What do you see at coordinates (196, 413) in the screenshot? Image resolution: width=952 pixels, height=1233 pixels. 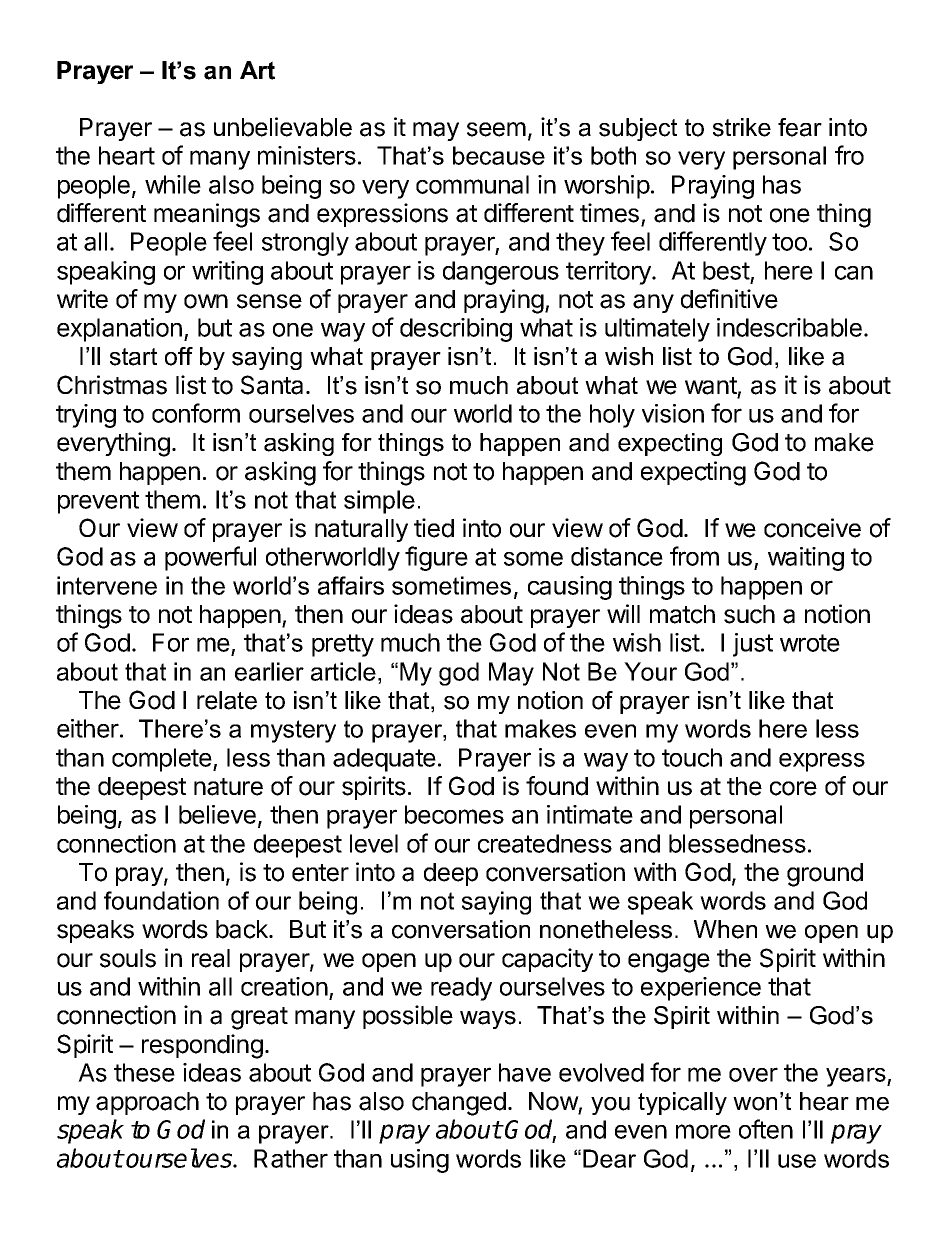 I see `conform` at bounding box center [196, 413].
